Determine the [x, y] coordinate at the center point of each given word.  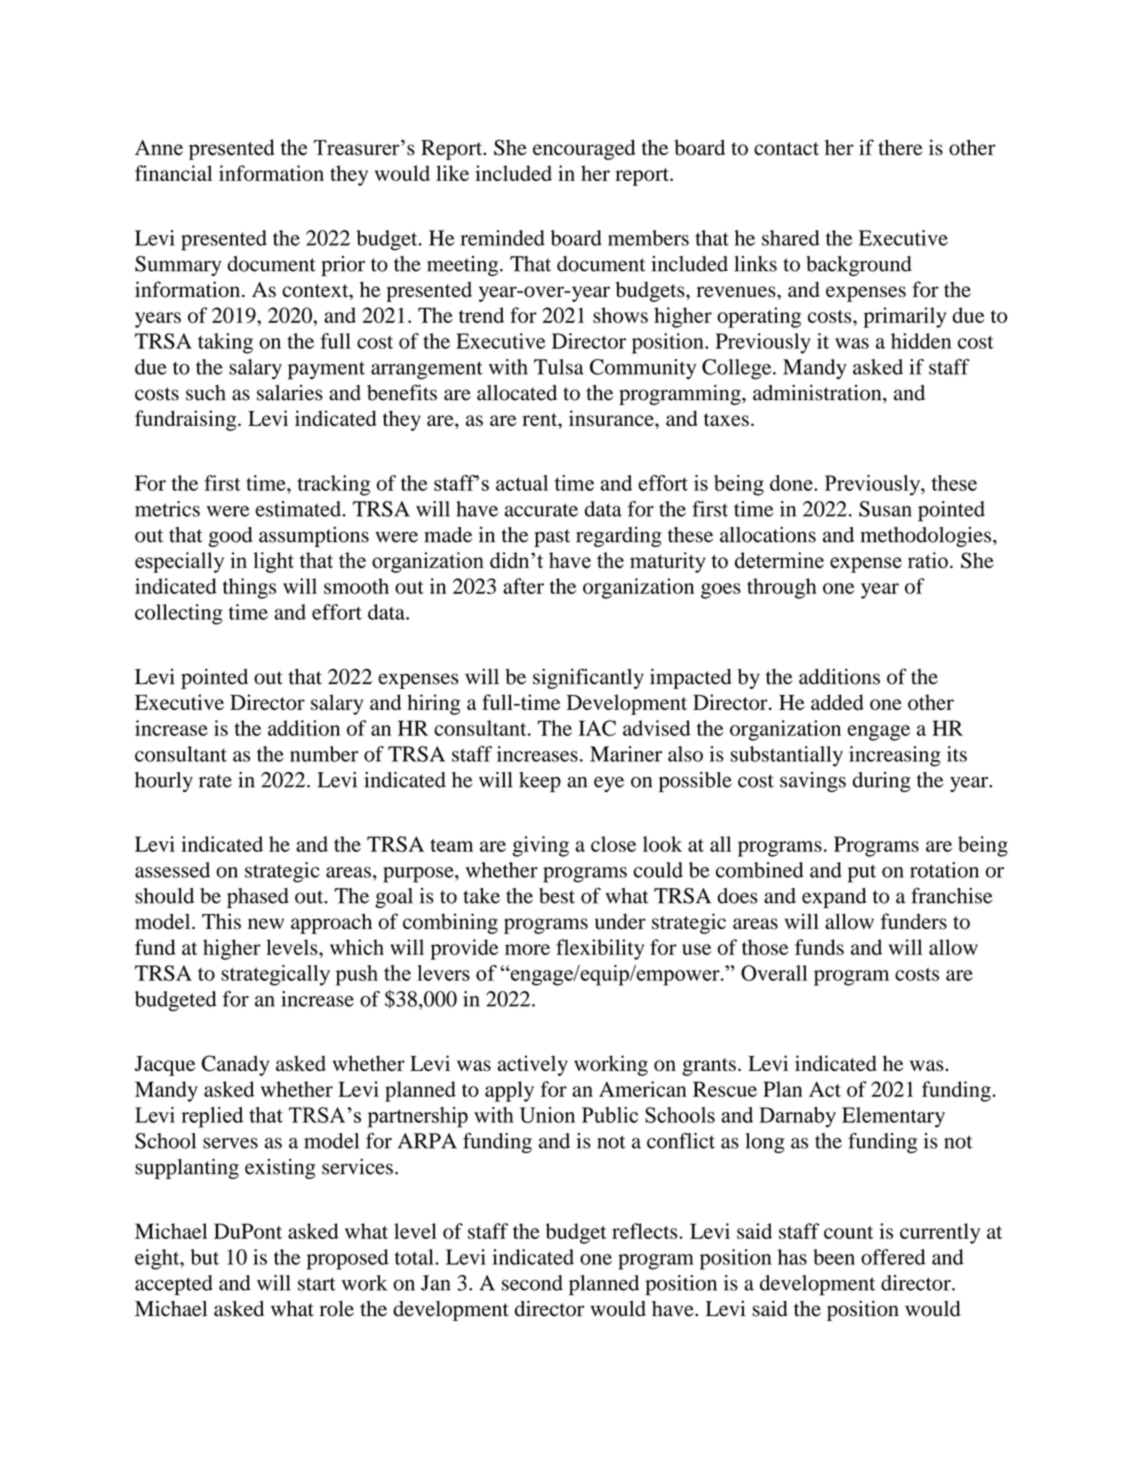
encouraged [584, 149]
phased [258, 898]
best [557, 896]
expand [834, 898]
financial [173, 173]
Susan [885, 509]
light [273, 562]
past [552, 538]
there [900, 147]
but [205, 1257]
